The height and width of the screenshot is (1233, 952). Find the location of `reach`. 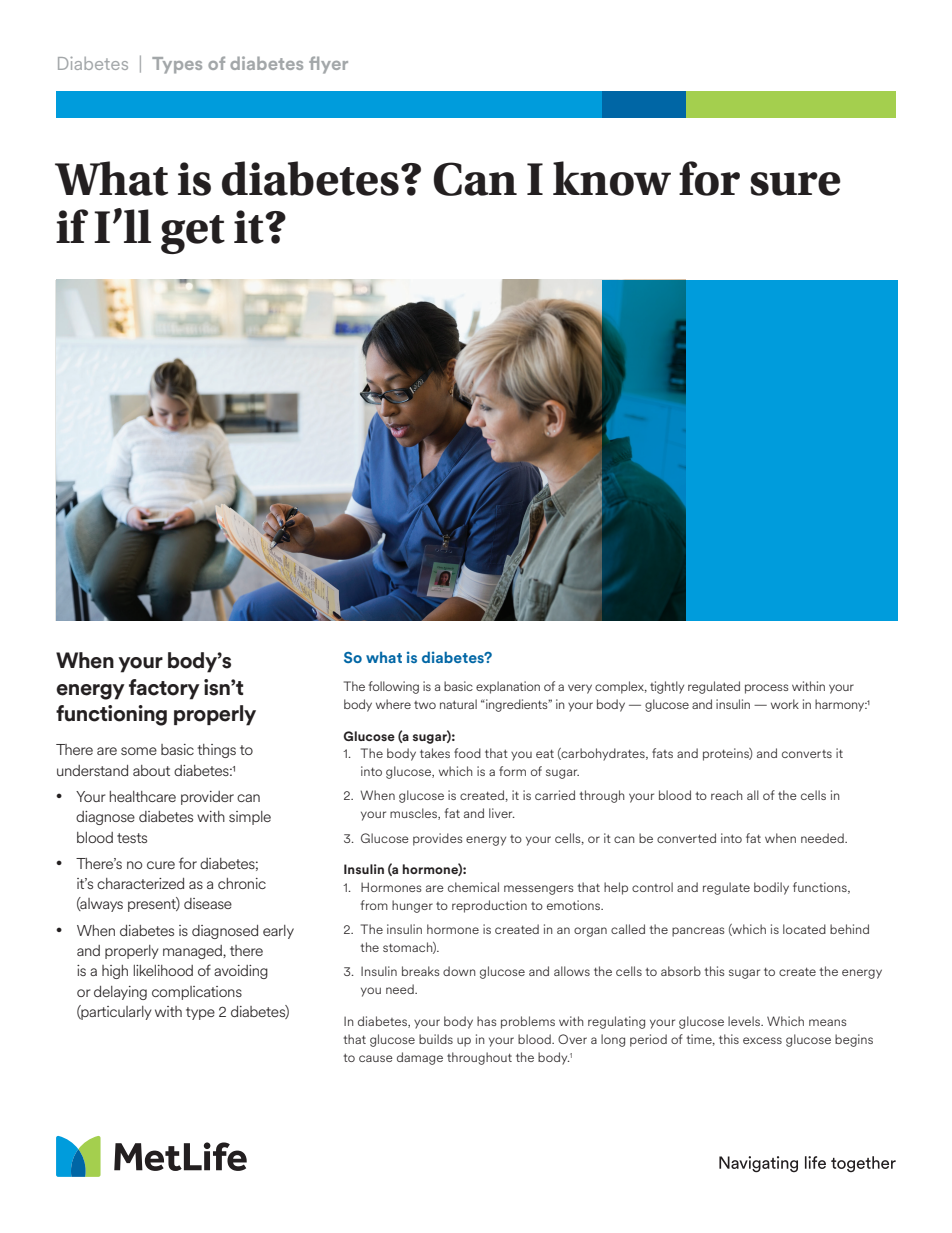

reach is located at coordinates (727, 795).
